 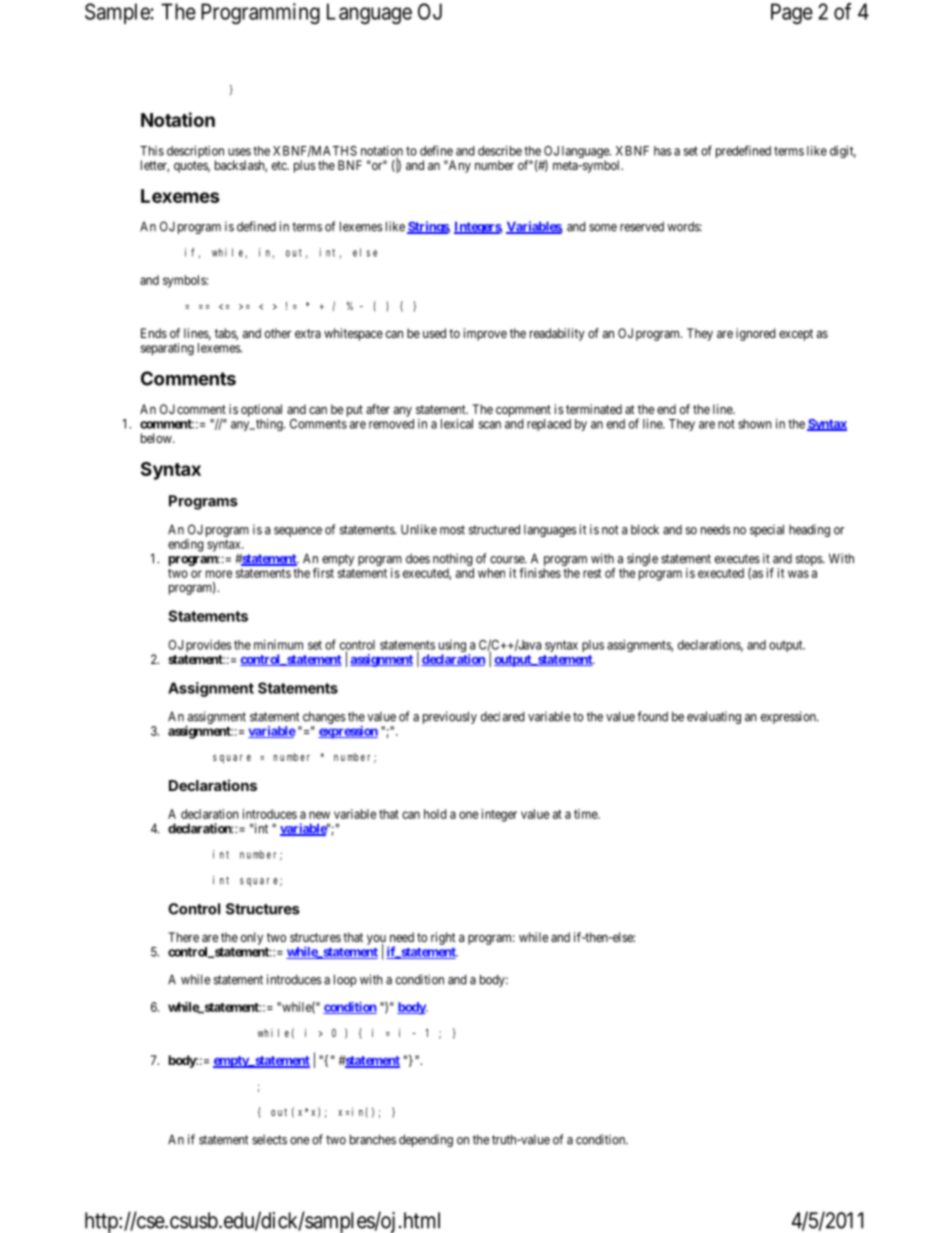 What do you see at coordinates (219, 574) in the image?
I see `more` at bounding box center [219, 574].
